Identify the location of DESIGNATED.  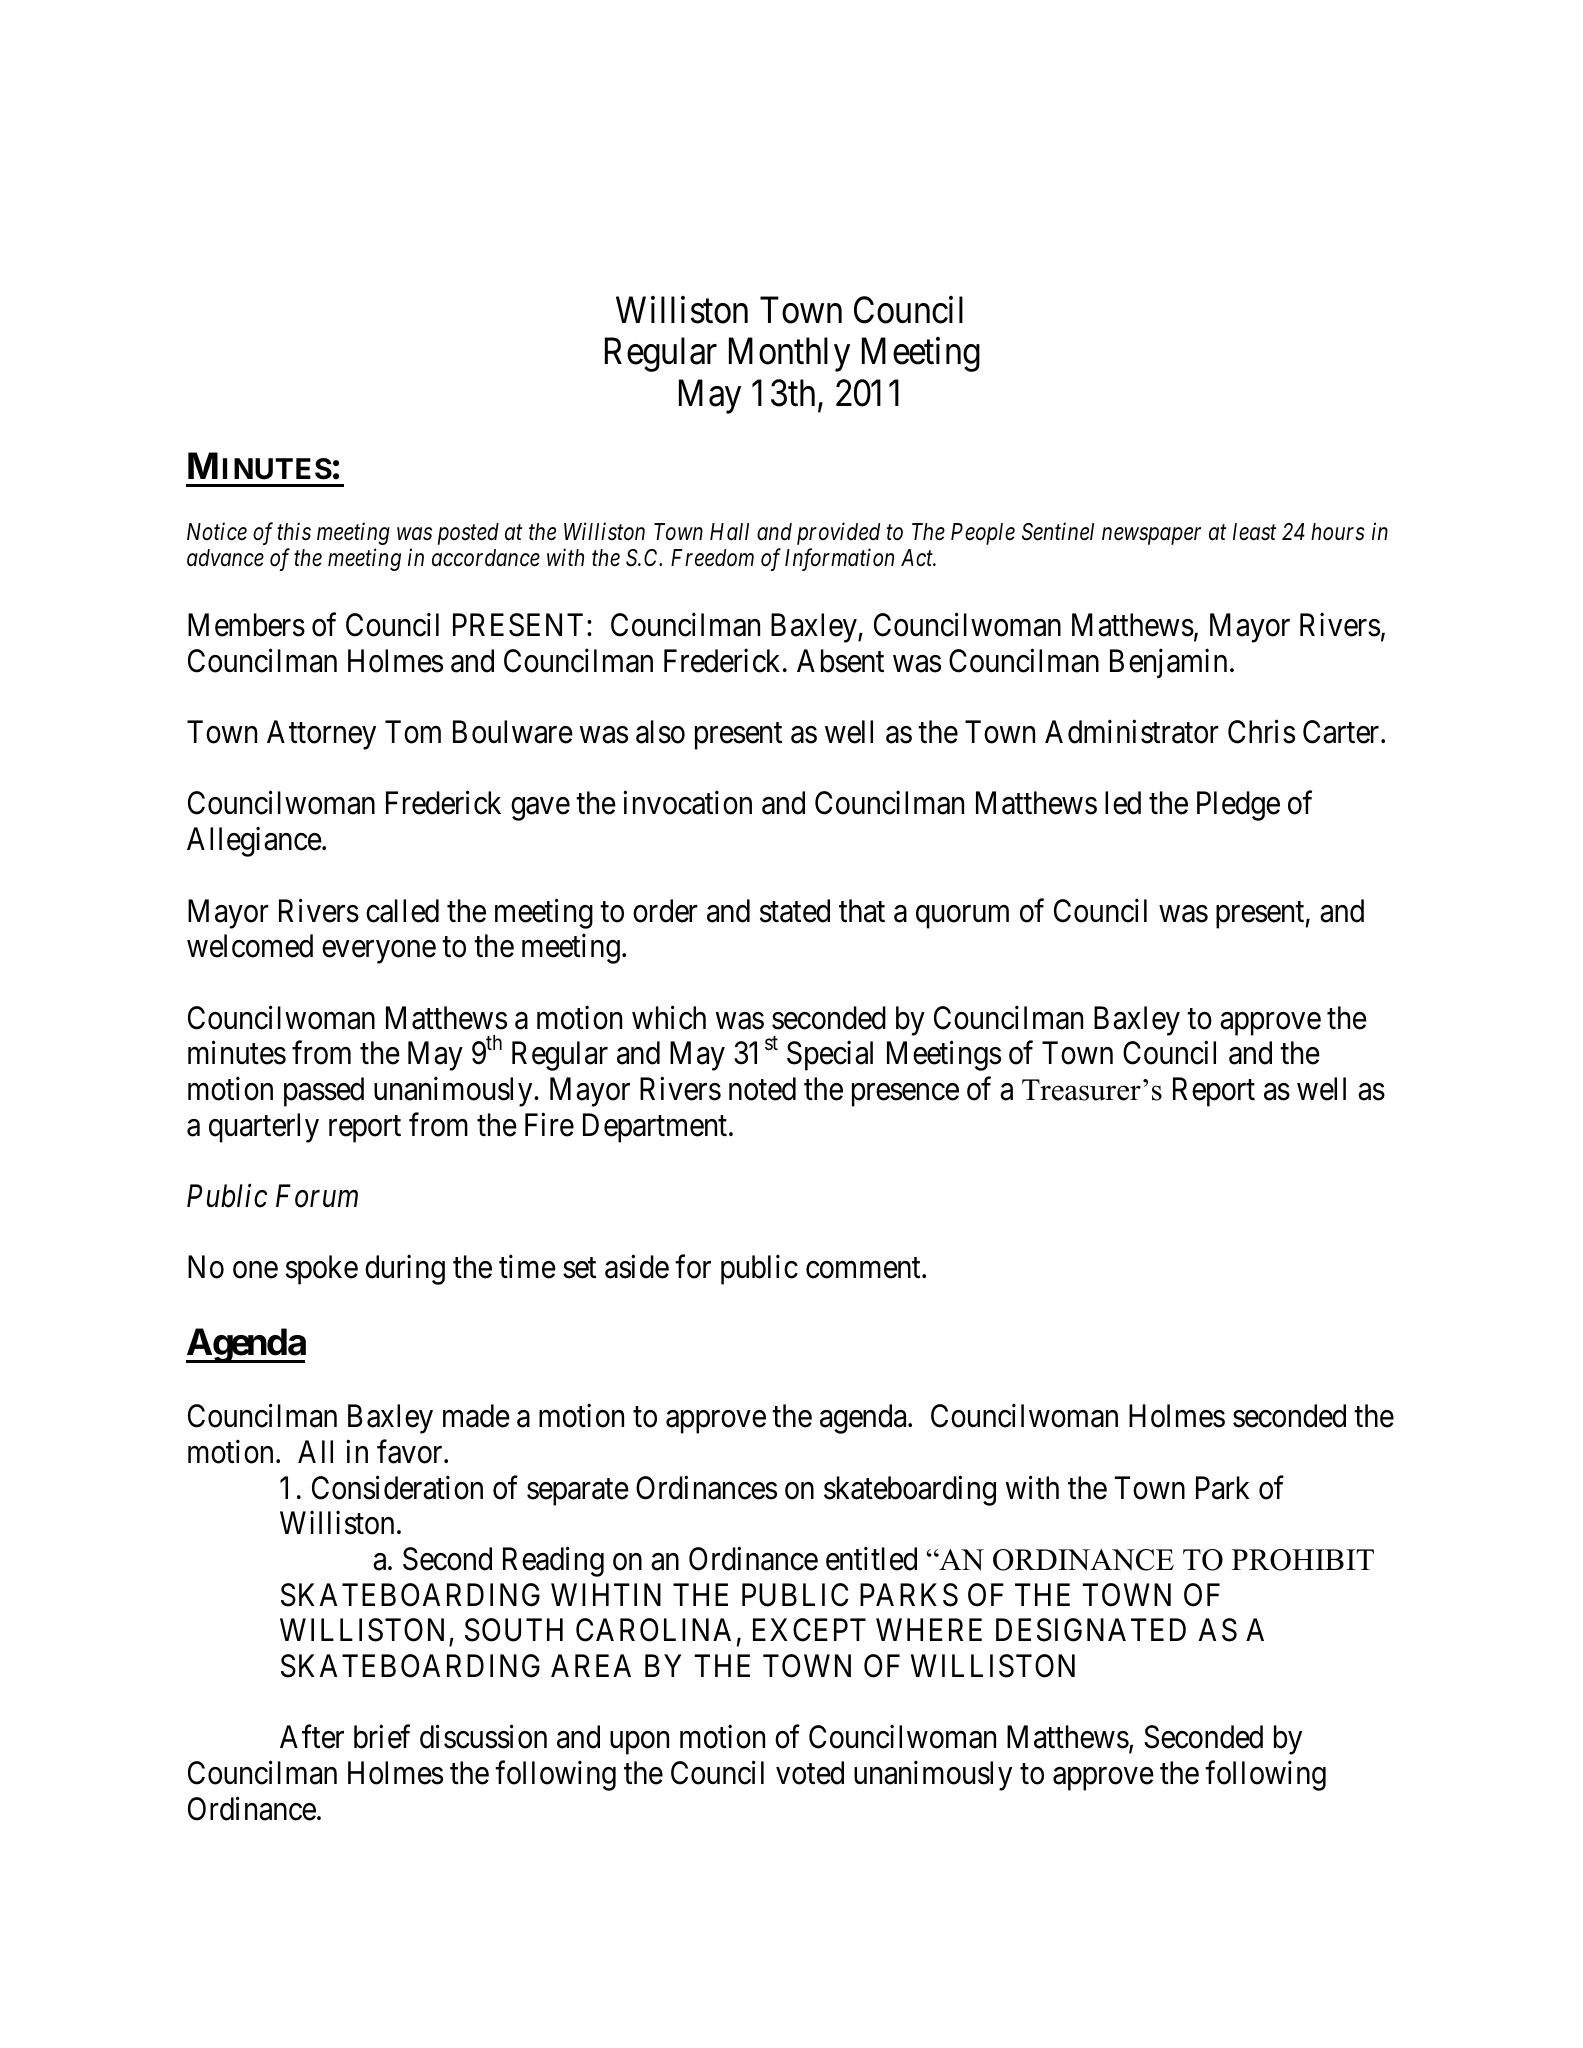
(1091, 1630).
